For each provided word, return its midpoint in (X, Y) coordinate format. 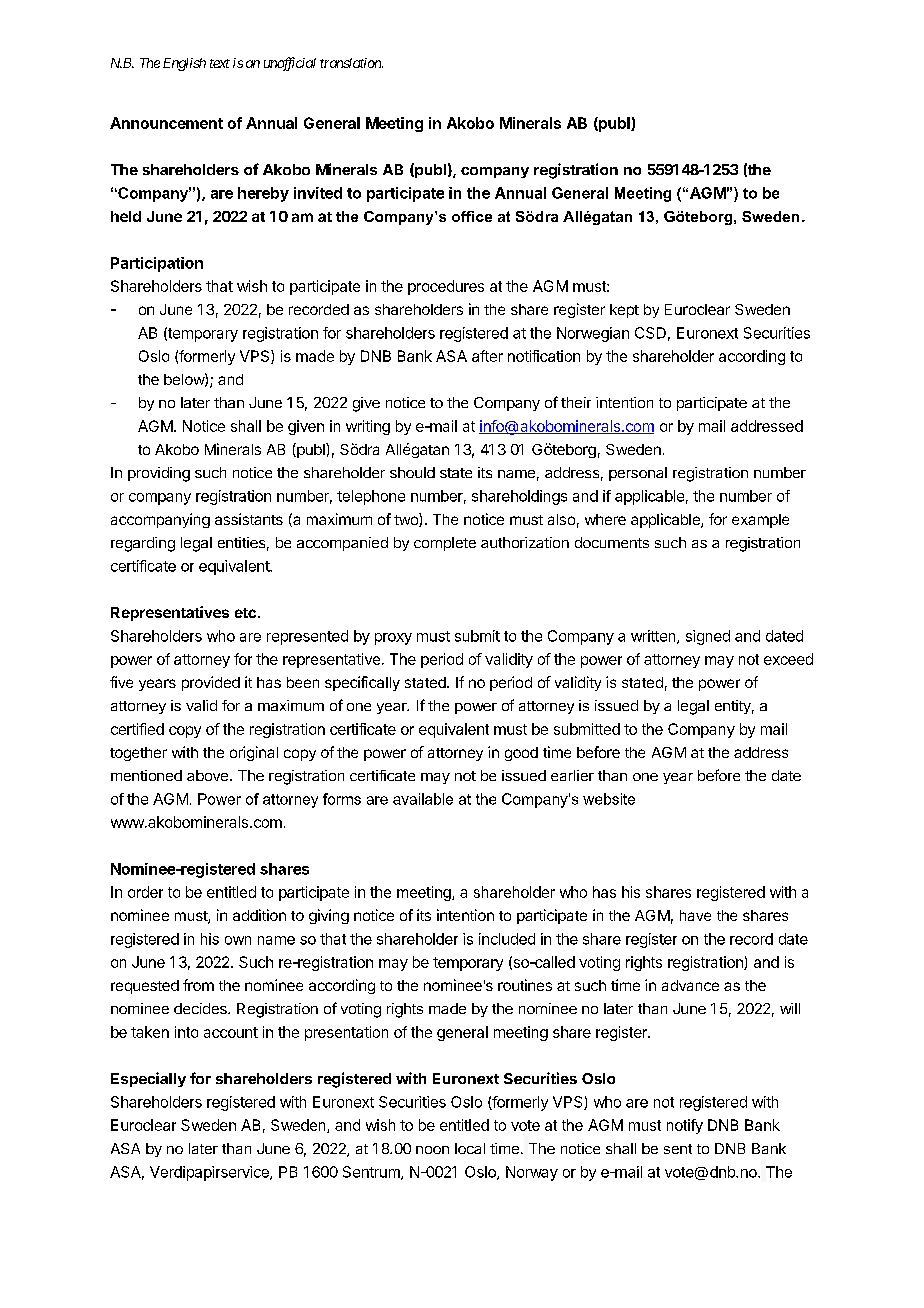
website (609, 799)
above (209, 775)
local (470, 1148)
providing (159, 474)
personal (638, 474)
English (184, 64)
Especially (148, 1079)
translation (351, 63)
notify (685, 1126)
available (423, 799)
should (412, 472)
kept (624, 311)
